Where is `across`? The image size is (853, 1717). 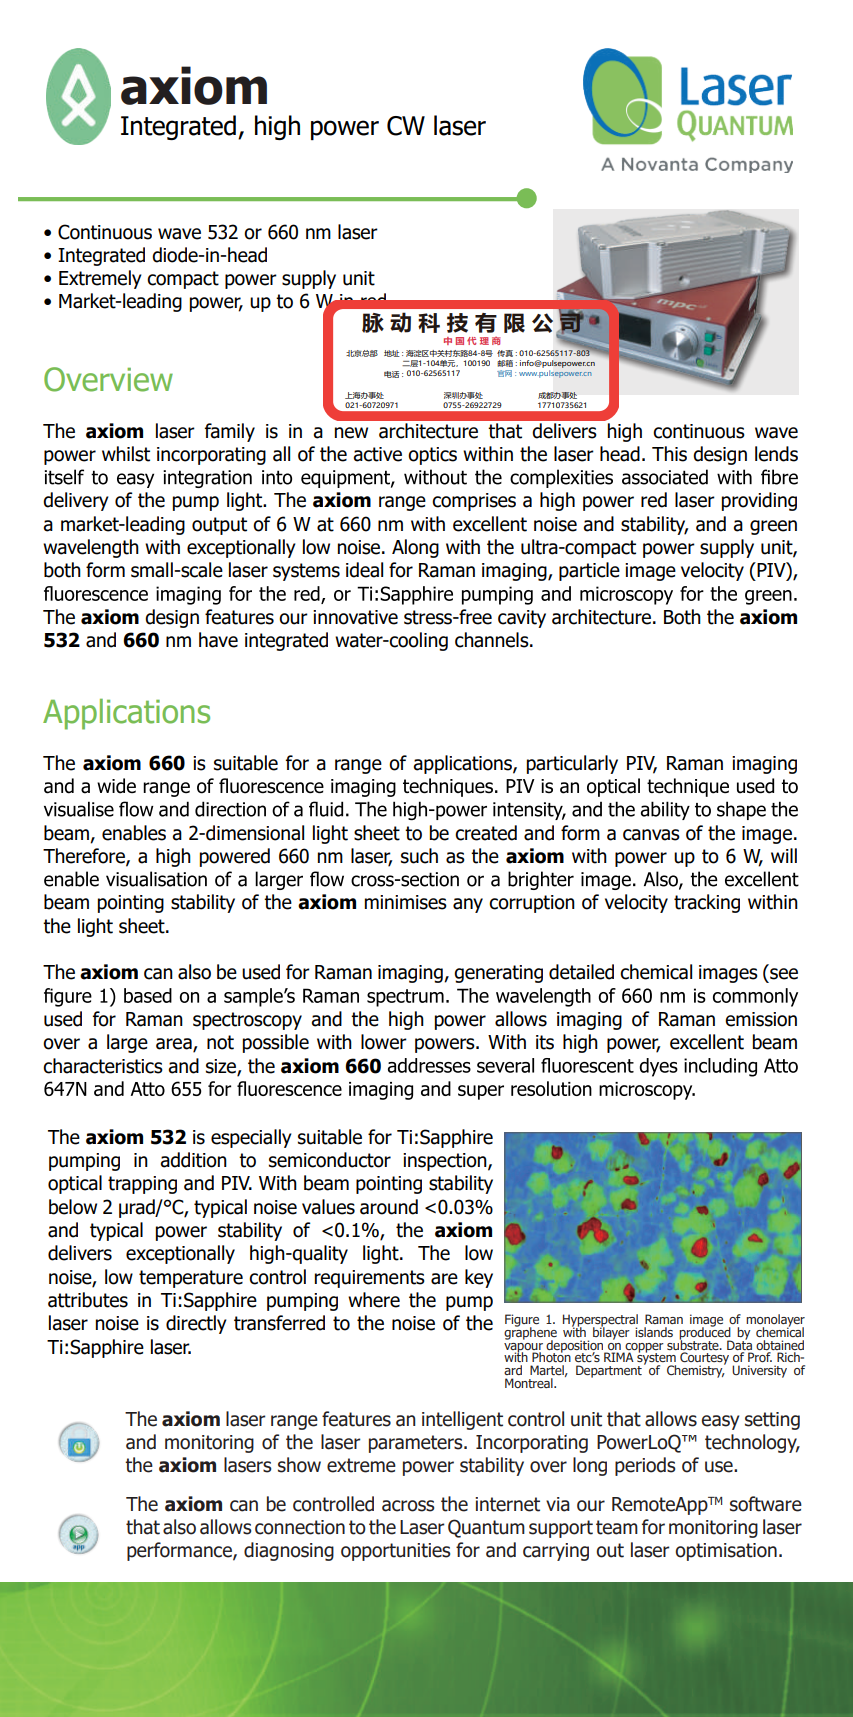
across is located at coordinates (408, 1506).
